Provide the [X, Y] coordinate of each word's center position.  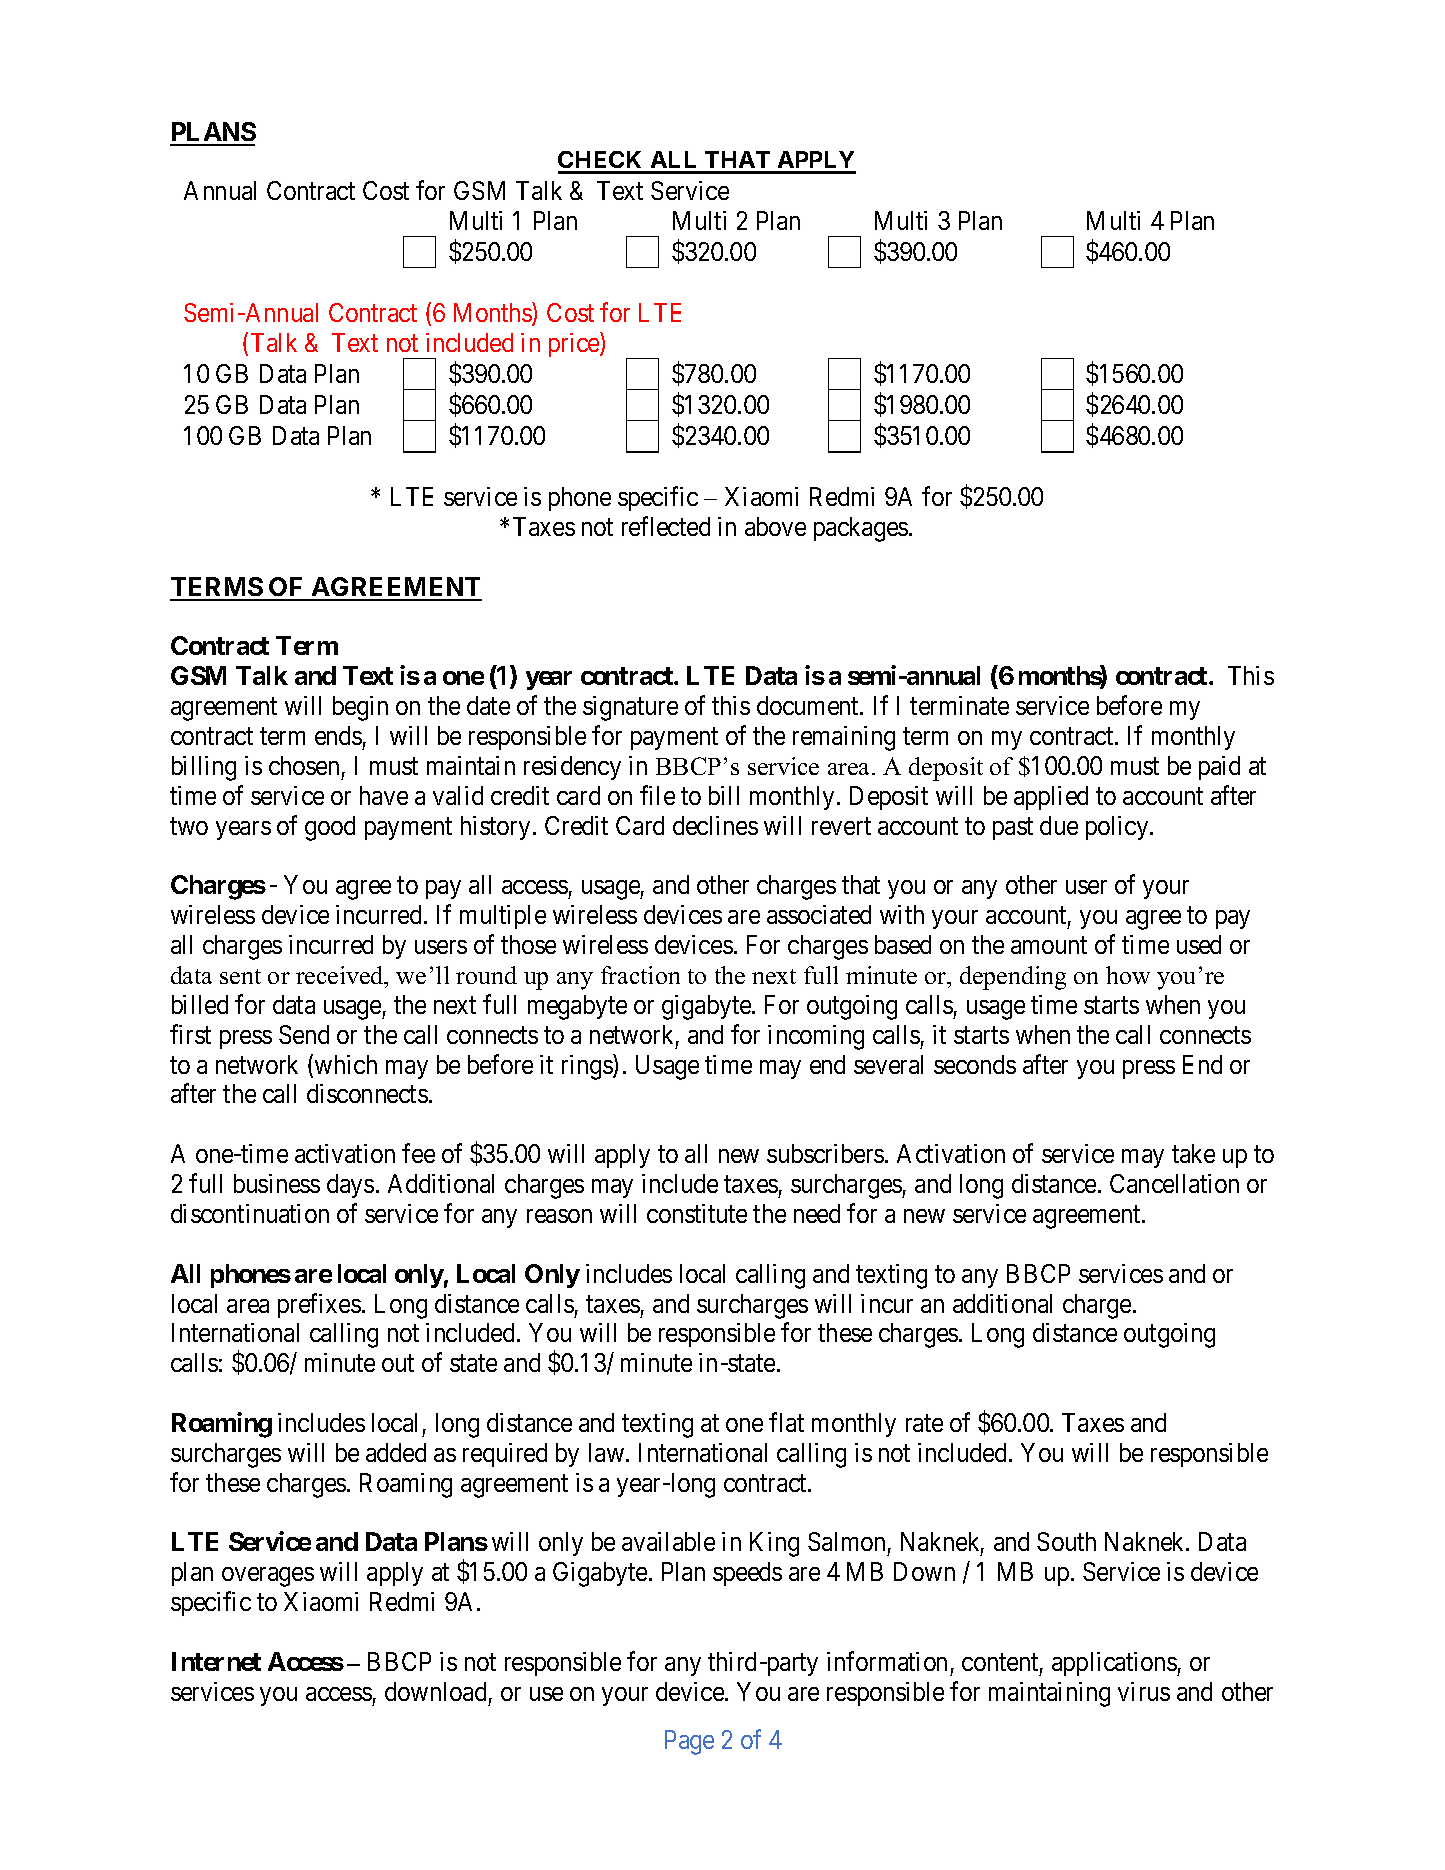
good [330, 828]
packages [861, 529]
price [575, 344]
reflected [666, 526]
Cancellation [1174, 1183]
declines [715, 825]
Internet [216, 1661]
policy [1118, 828]
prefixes [319, 1305]
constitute [697, 1213]
